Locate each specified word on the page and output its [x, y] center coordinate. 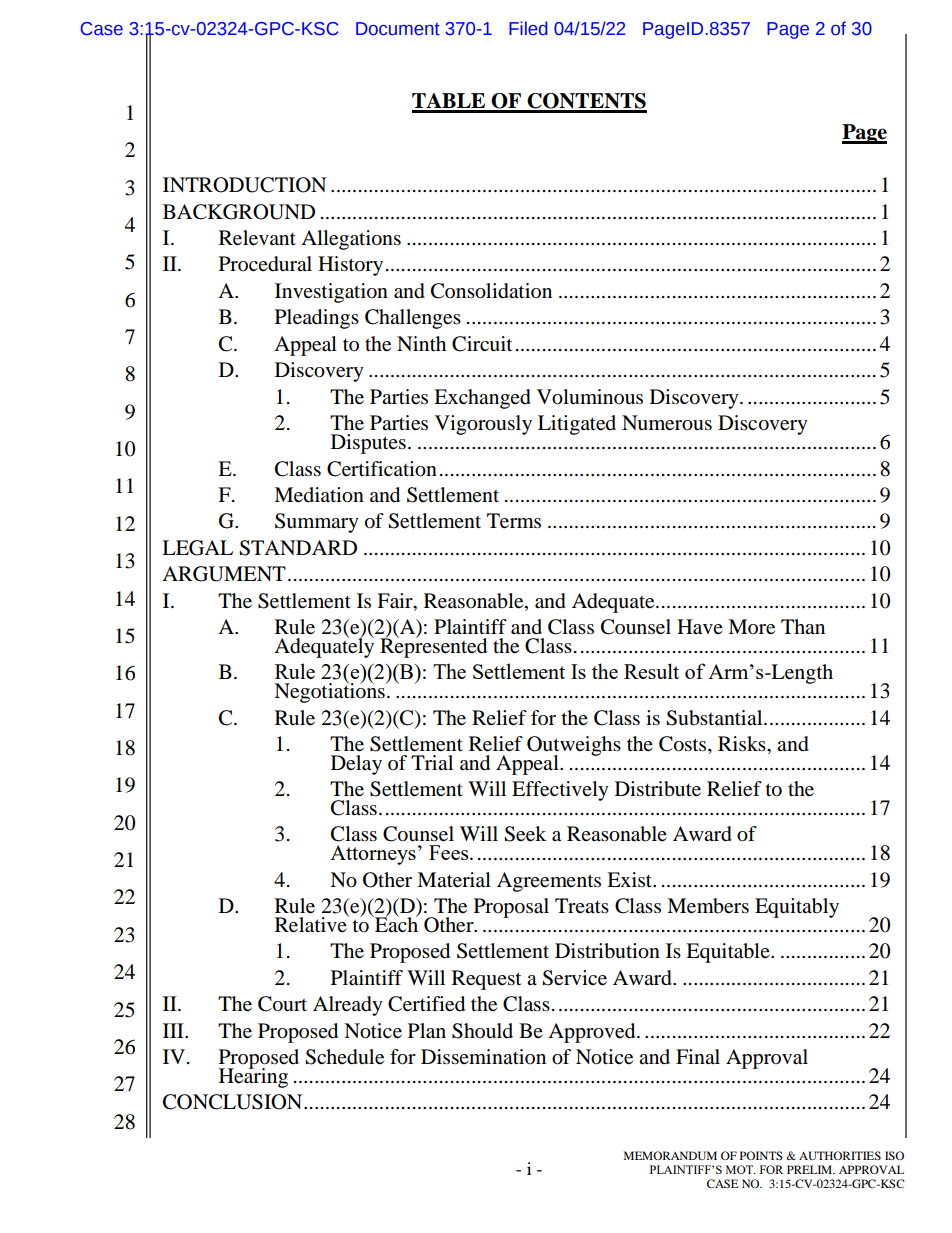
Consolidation [491, 291]
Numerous [667, 423]
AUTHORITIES [840, 1155]
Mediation [319, 495]
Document [398, 29]
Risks [743, 743]
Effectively [560, 791]
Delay [356, 765]
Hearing [253, 1076]
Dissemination [483, 1057]
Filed [528, 28]
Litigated [577, 425]
